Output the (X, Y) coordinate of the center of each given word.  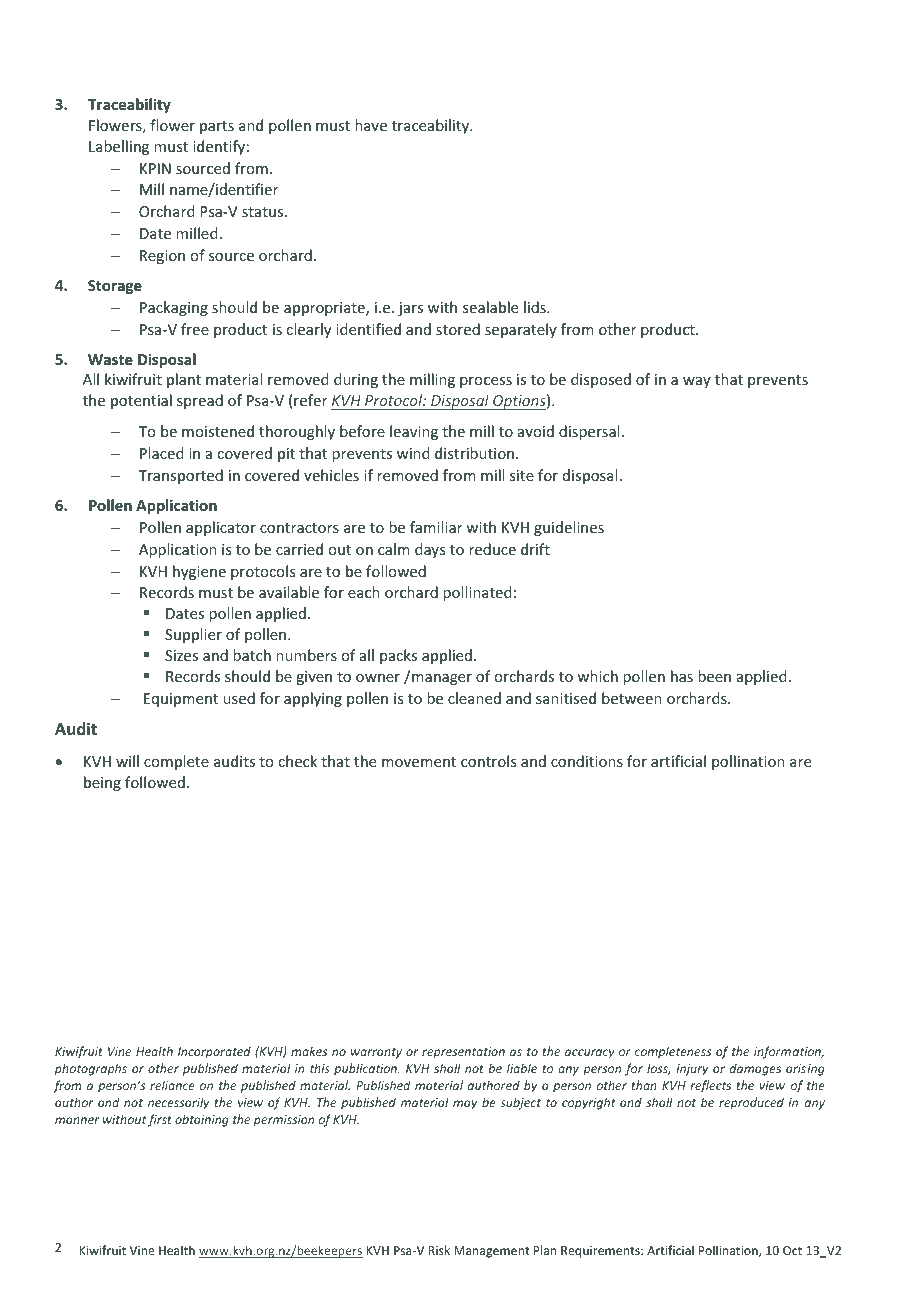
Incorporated (214, 1052)
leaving (414, 432)
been (714, 676)
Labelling (119, 147)
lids (536, 307)
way (697, 382)
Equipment (181, 700)
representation (463, 1053)
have (371, 125)
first (160, 1120)
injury (692, 1070)
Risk (439, 1250)
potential (141, 401)
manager (442, 679)
